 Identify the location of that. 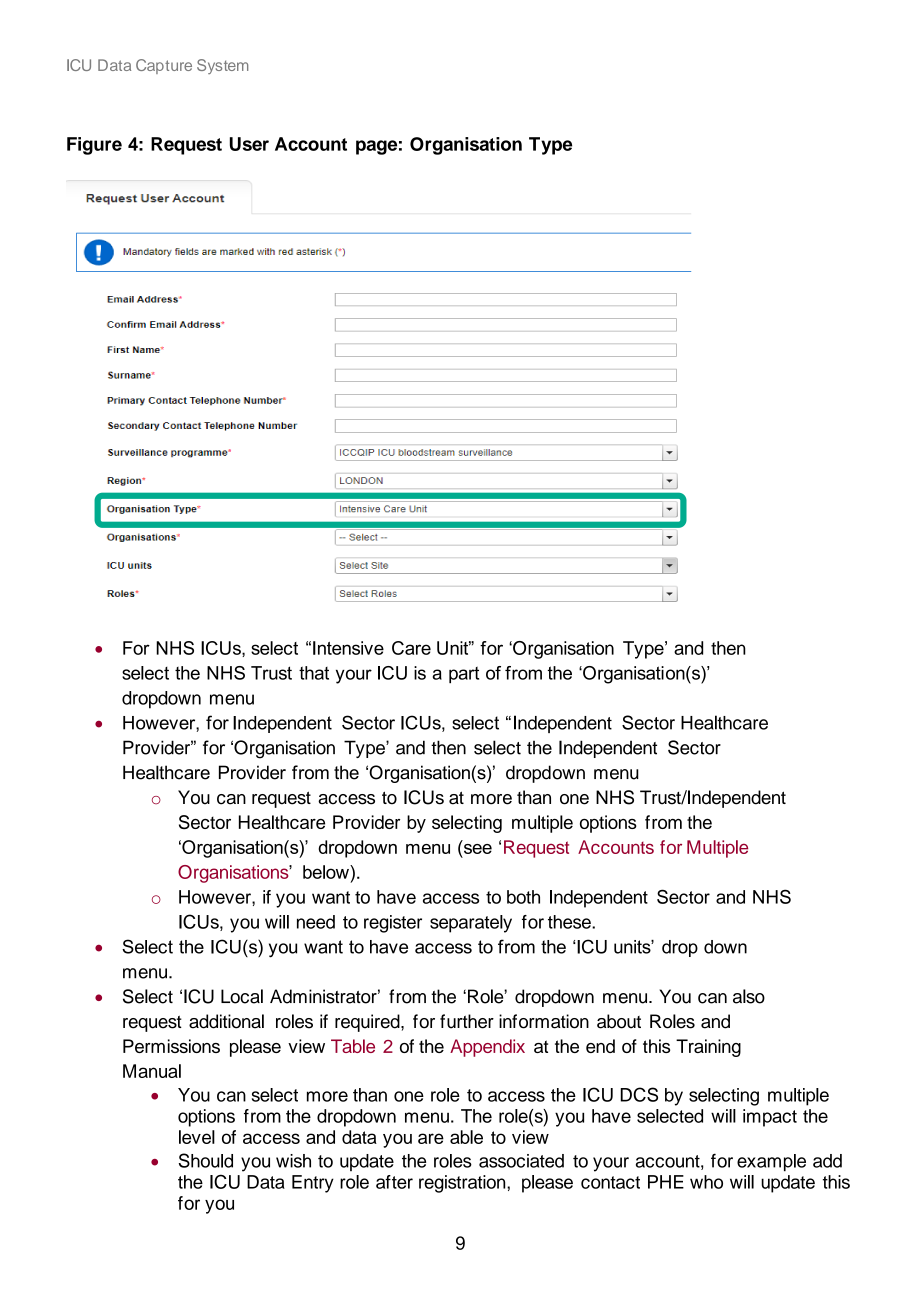
(314, 673).
